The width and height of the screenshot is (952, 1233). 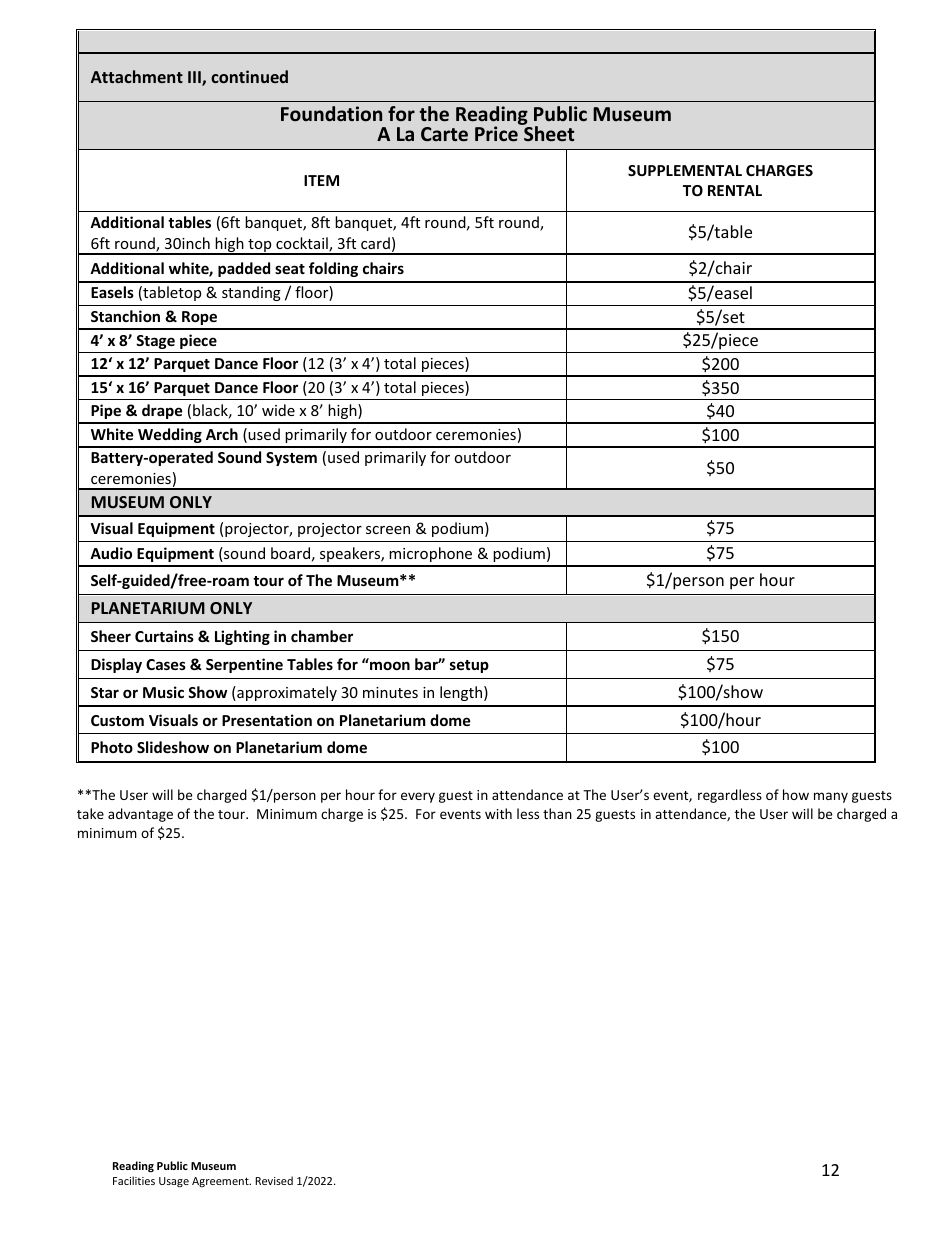 What do you see at coordinates (140, 815) in the screenshot?
I see `advantage` at bounding box center [140, 815].
